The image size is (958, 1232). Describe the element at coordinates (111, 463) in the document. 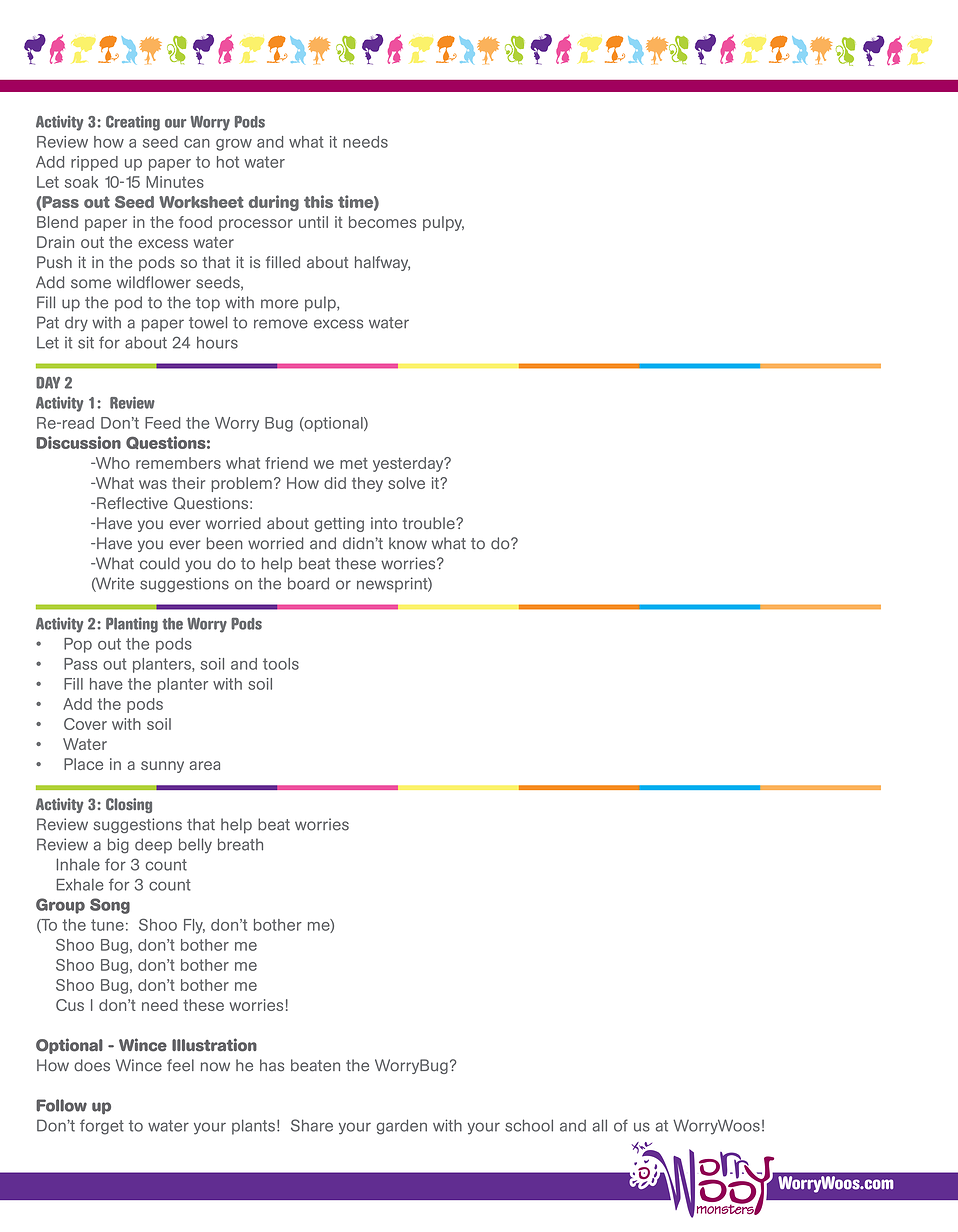

I see `Who` at that location.
